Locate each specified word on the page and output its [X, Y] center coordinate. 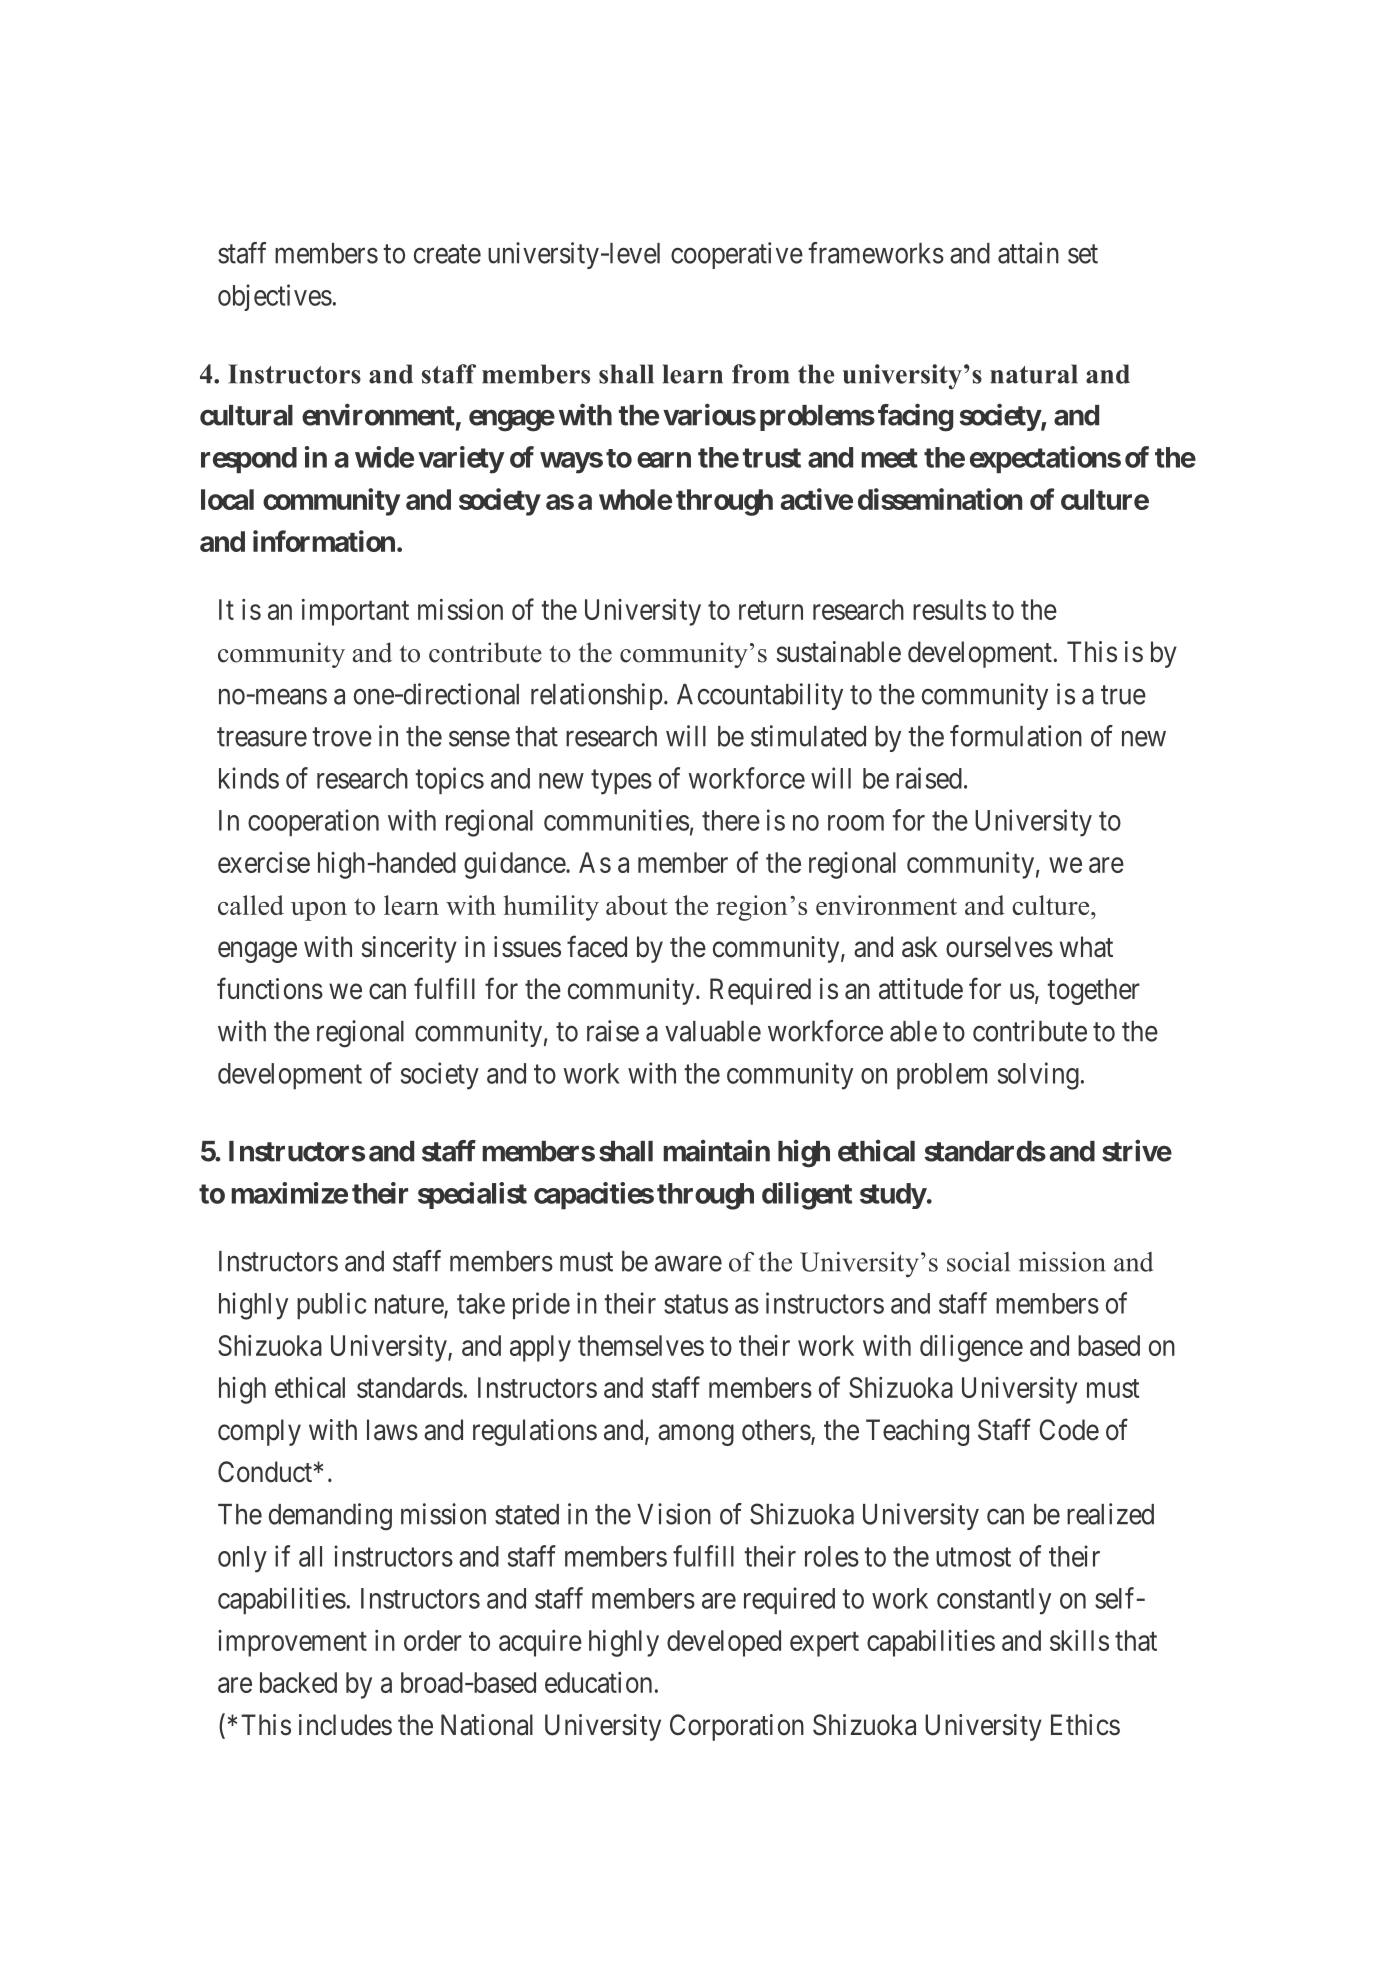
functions [270, 988]
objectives [275, 297]
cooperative [737, 255]
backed [298, 1682]
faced [597, 946]
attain [1028, 253]
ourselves [999, 947]
